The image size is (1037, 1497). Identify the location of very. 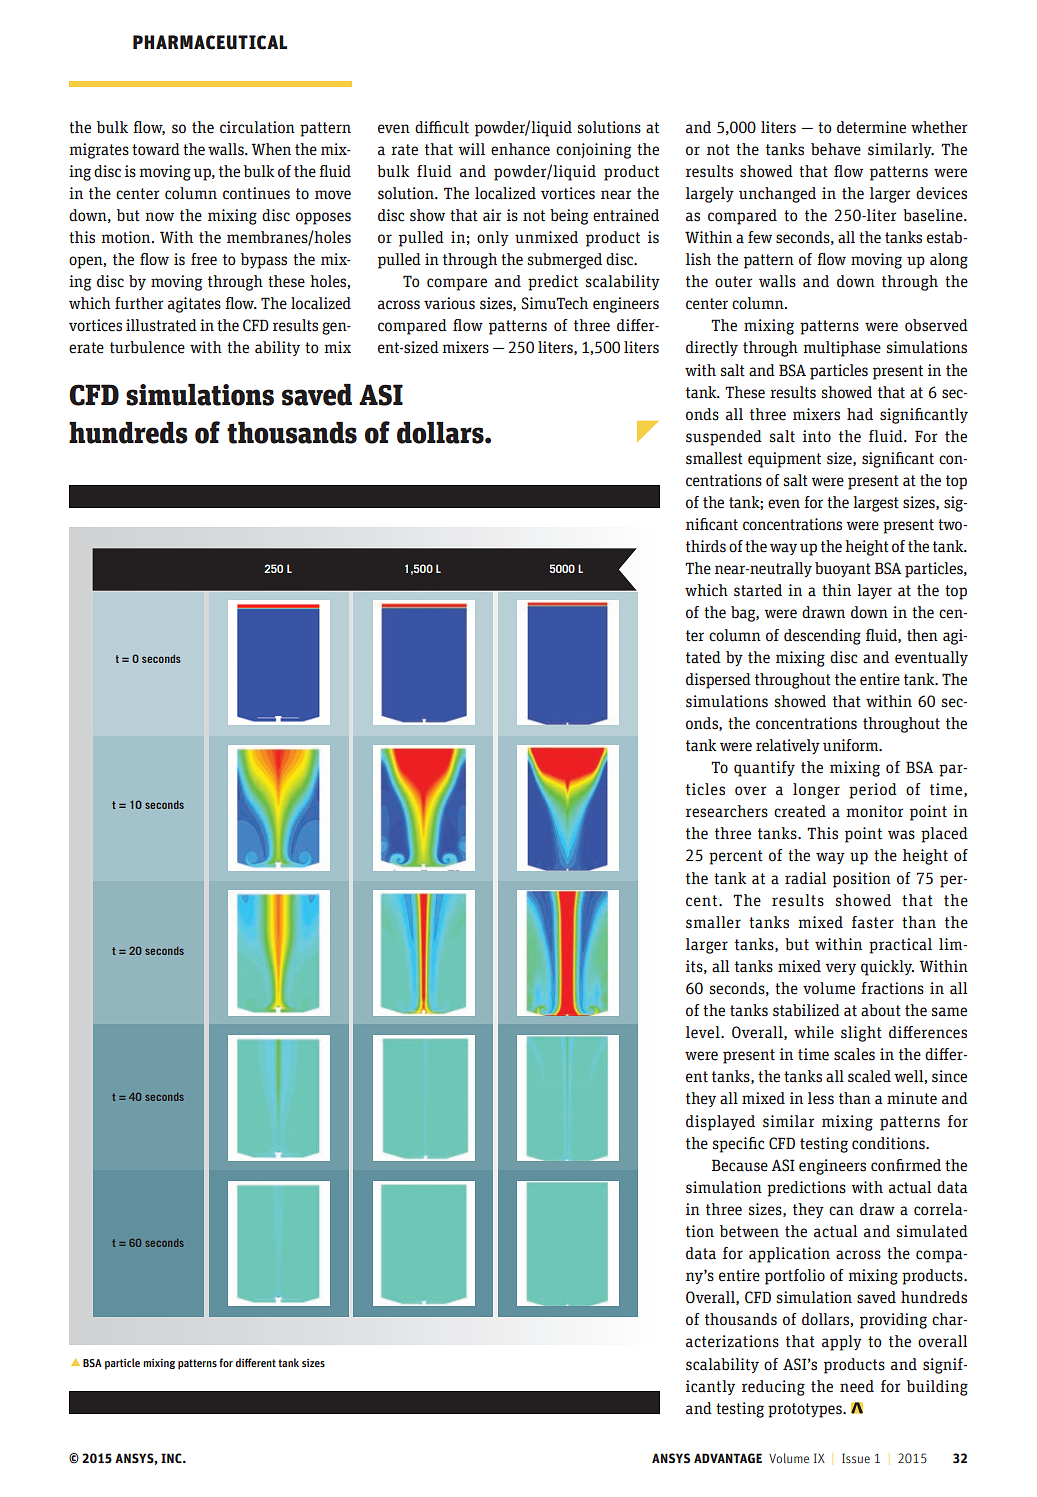
(840, 969).
